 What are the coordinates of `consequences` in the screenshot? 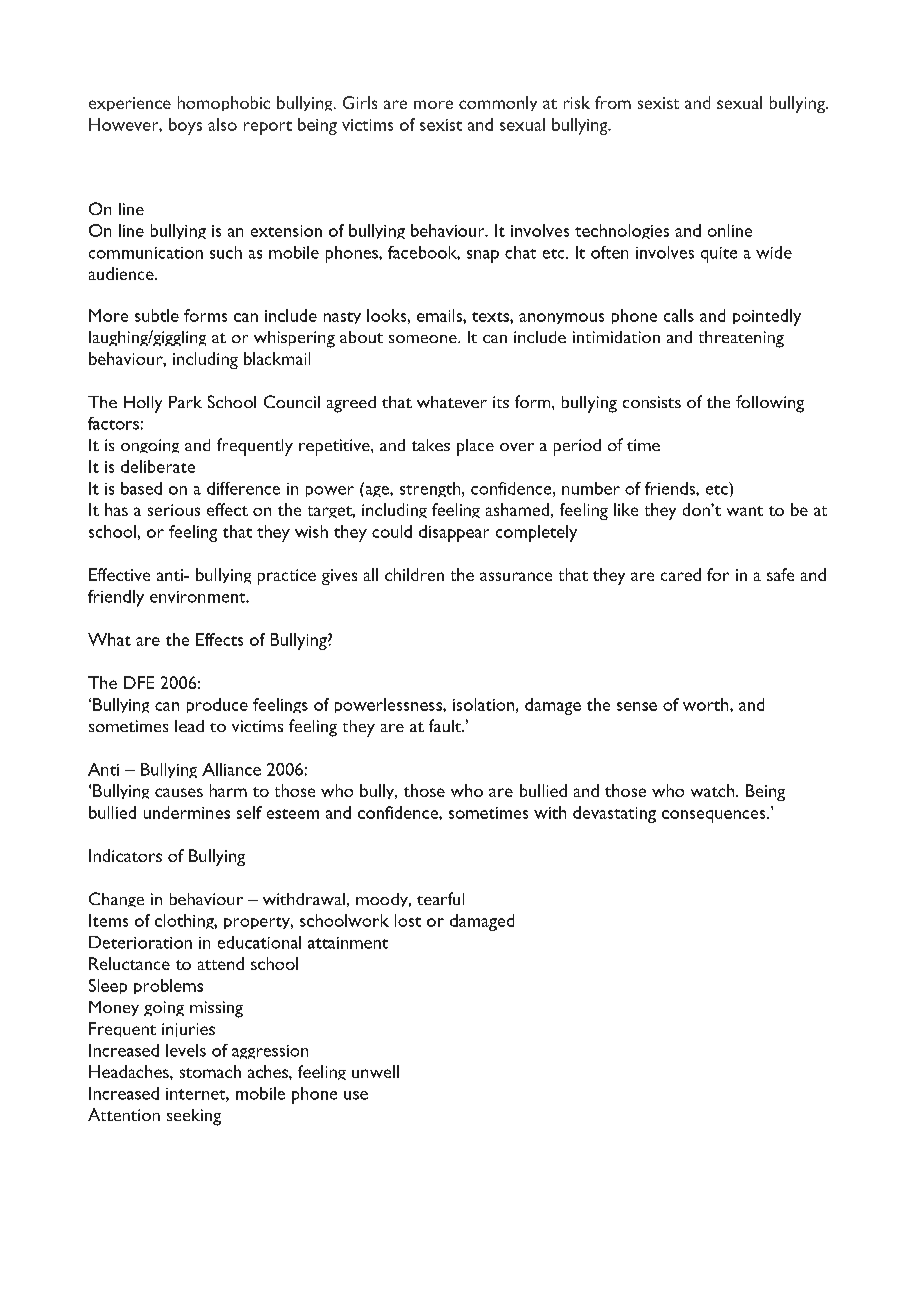 It's located at (715, 816).
